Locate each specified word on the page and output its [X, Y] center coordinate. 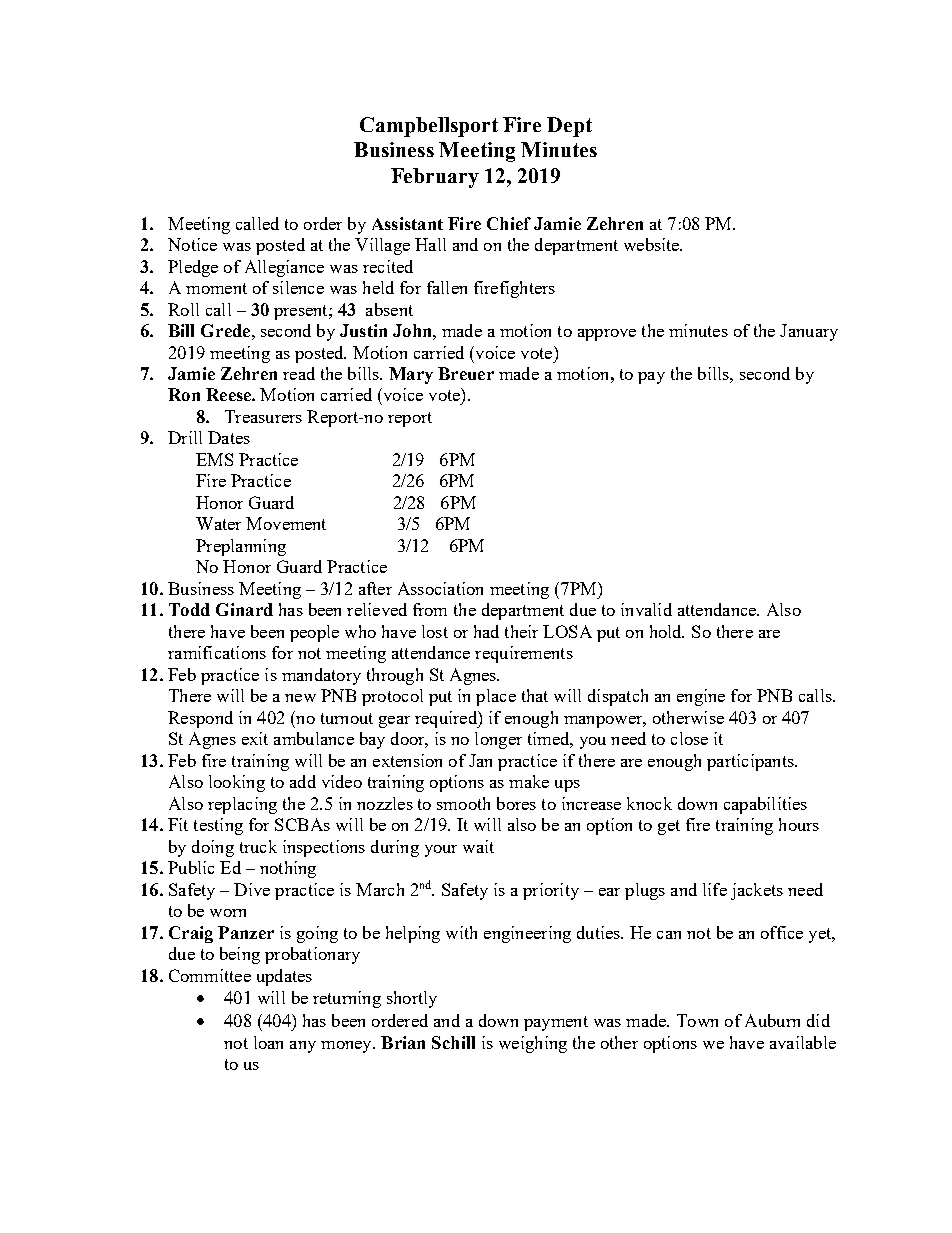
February [435, 178]
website [653, 244]
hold [667, 631]
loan [268, 1042]
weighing [533, 1044]
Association [440, 588]
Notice [192, 244]
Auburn [772, 1020]
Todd [189, 609]
